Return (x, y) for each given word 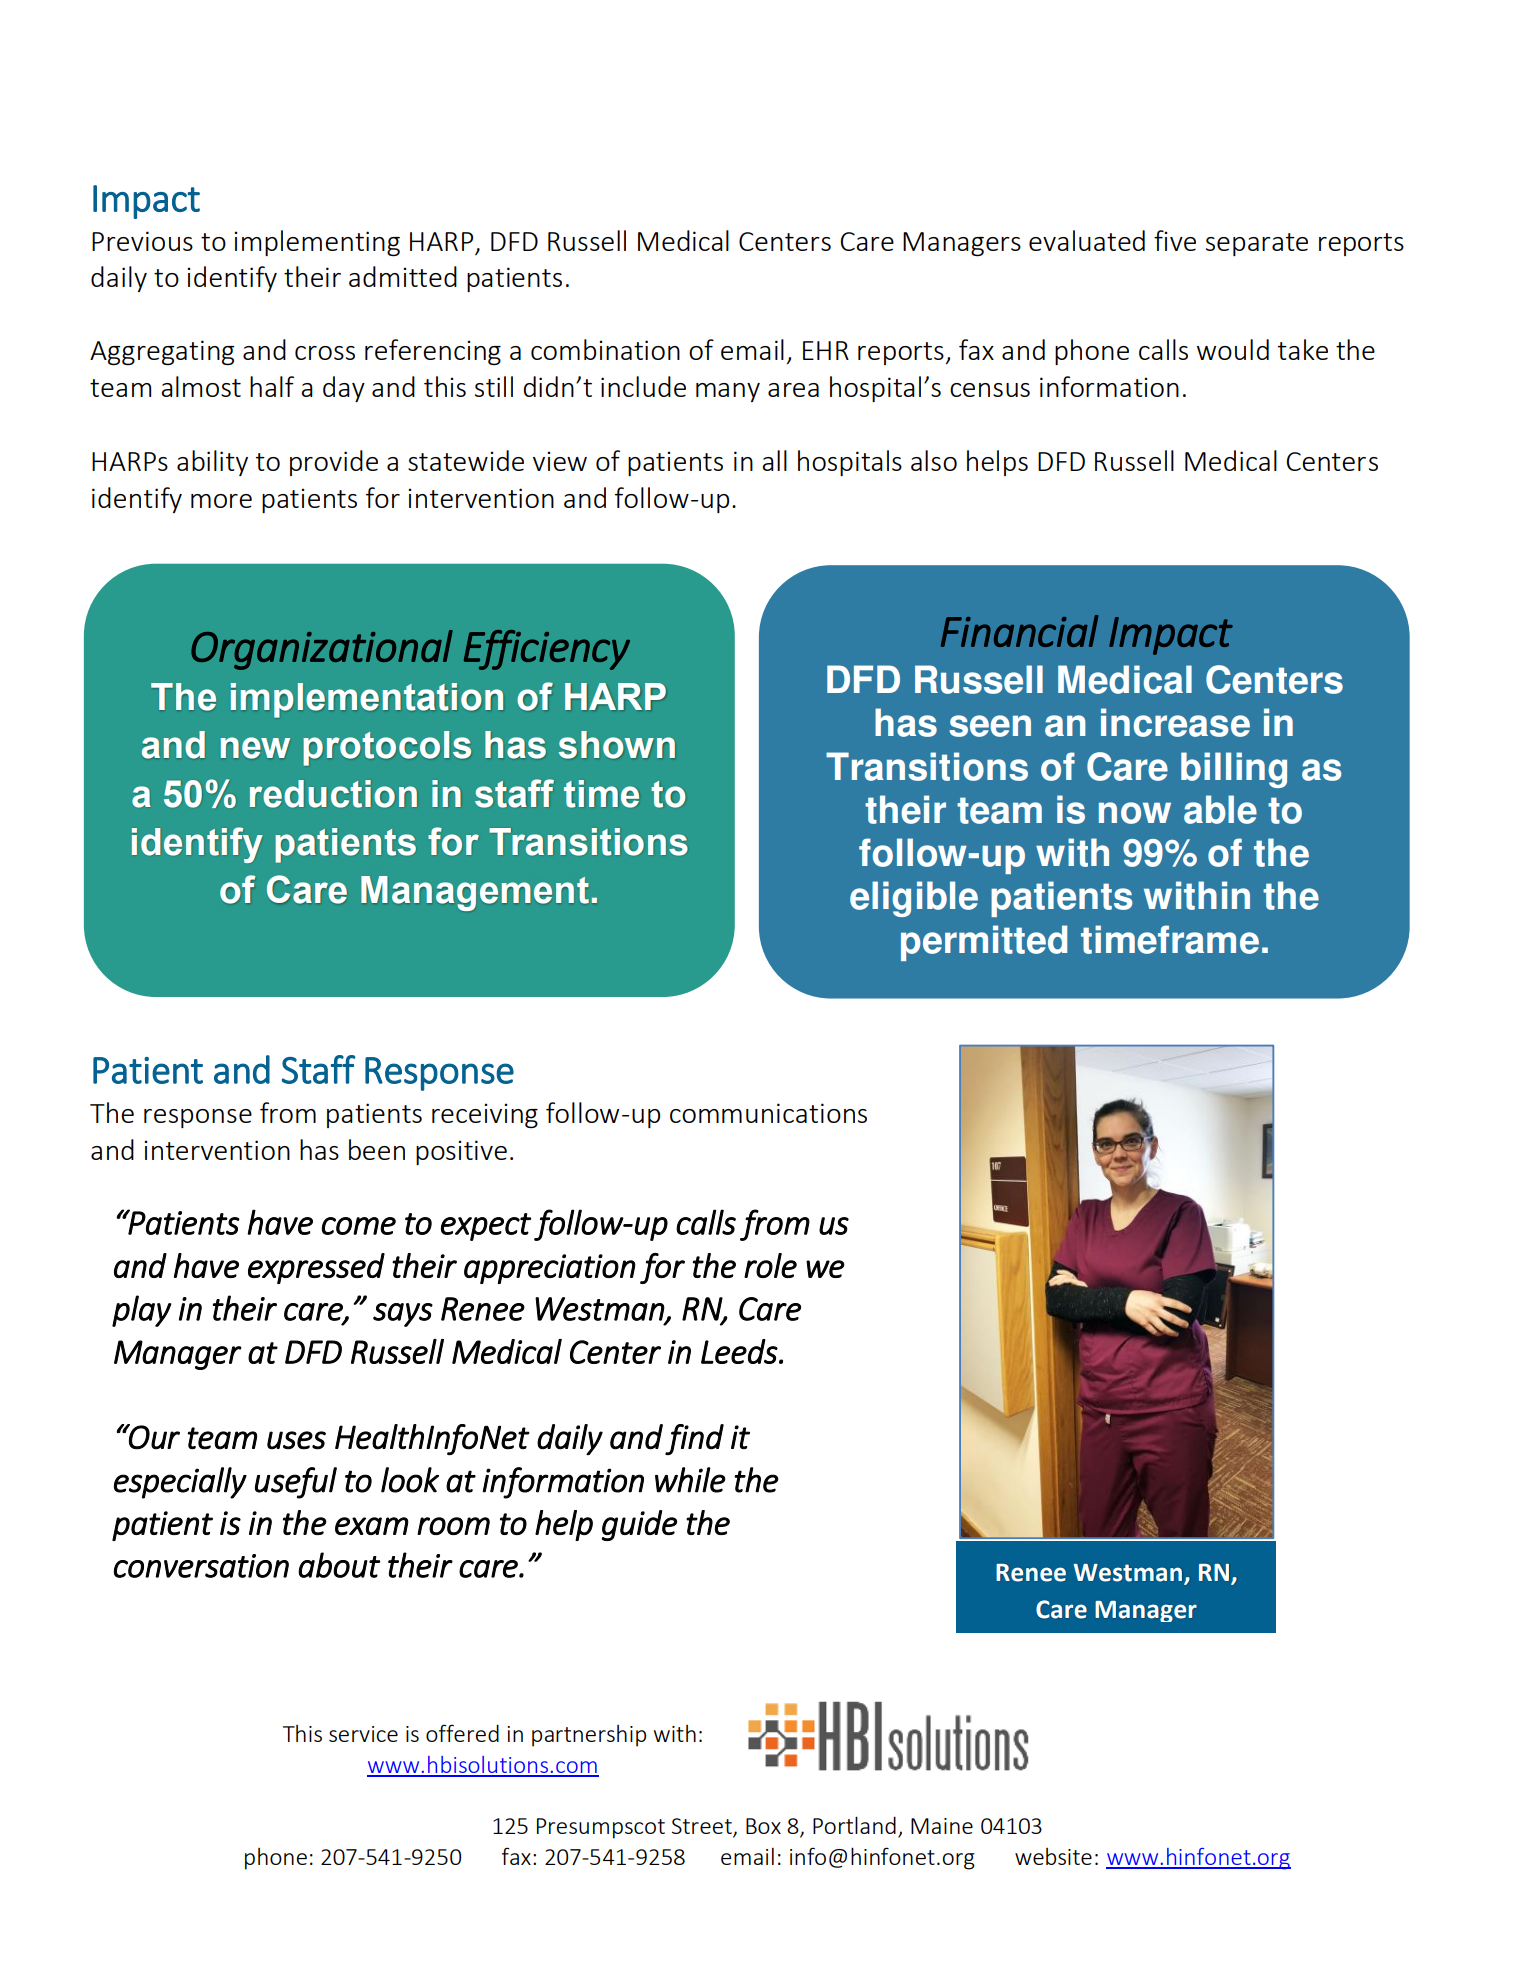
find (694, 1440)
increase (1175, 722)
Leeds (739, 1351)
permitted (984, 943)
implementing (317, 243)
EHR (826, 350)
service (363, 1734)
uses (296, 1440)
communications (768, 1113)
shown (617, 745)
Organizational (322, 650)
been (377, 1149)
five (1175, 240)
